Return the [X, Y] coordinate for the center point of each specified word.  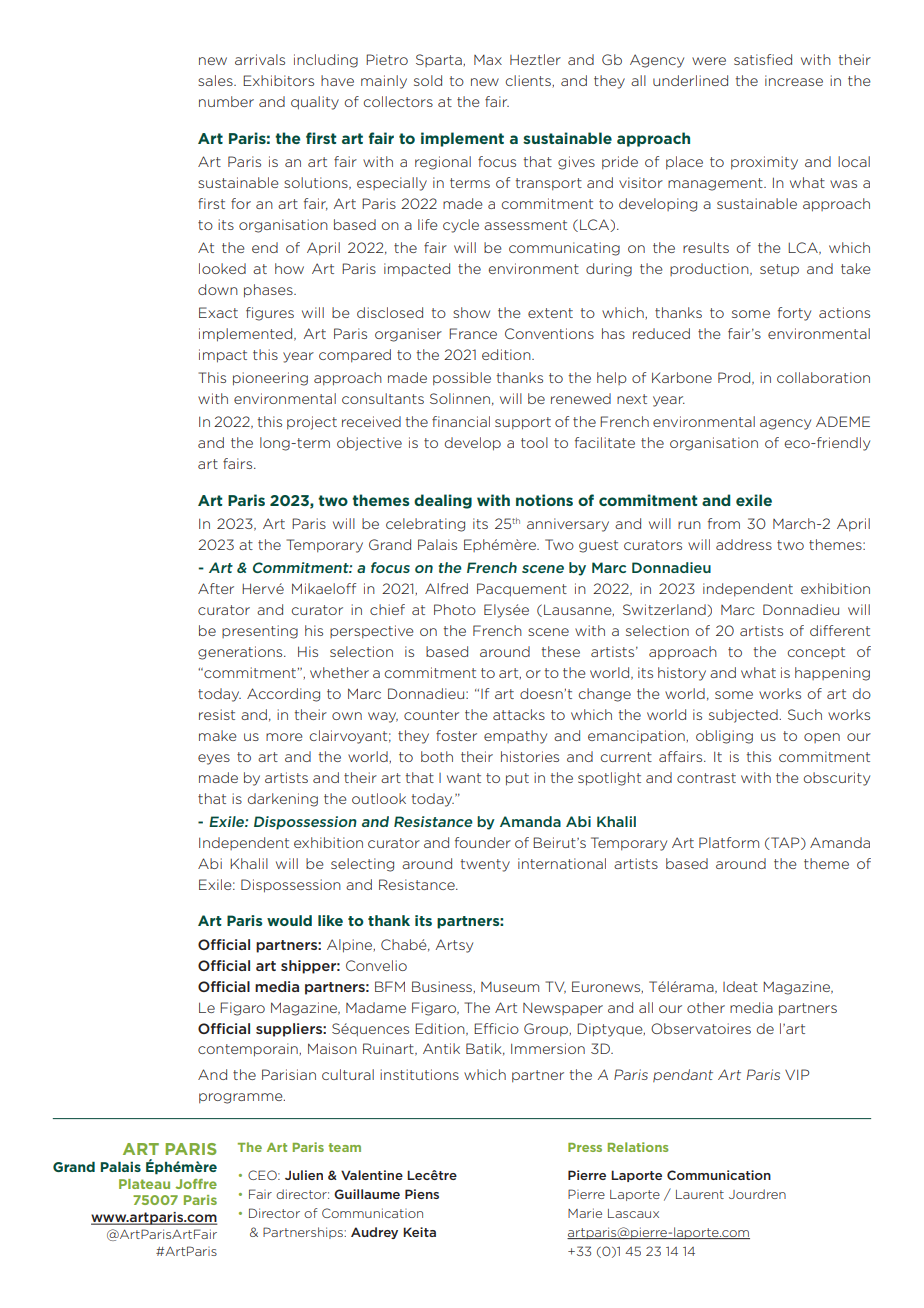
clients [529, 81]
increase [794, 80]
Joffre [196, 1184]
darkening [283, 800]
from [724, 523]
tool [534, 442]
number [226, 101]
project [312, 423]
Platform [729, 842]
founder [483, 842]
